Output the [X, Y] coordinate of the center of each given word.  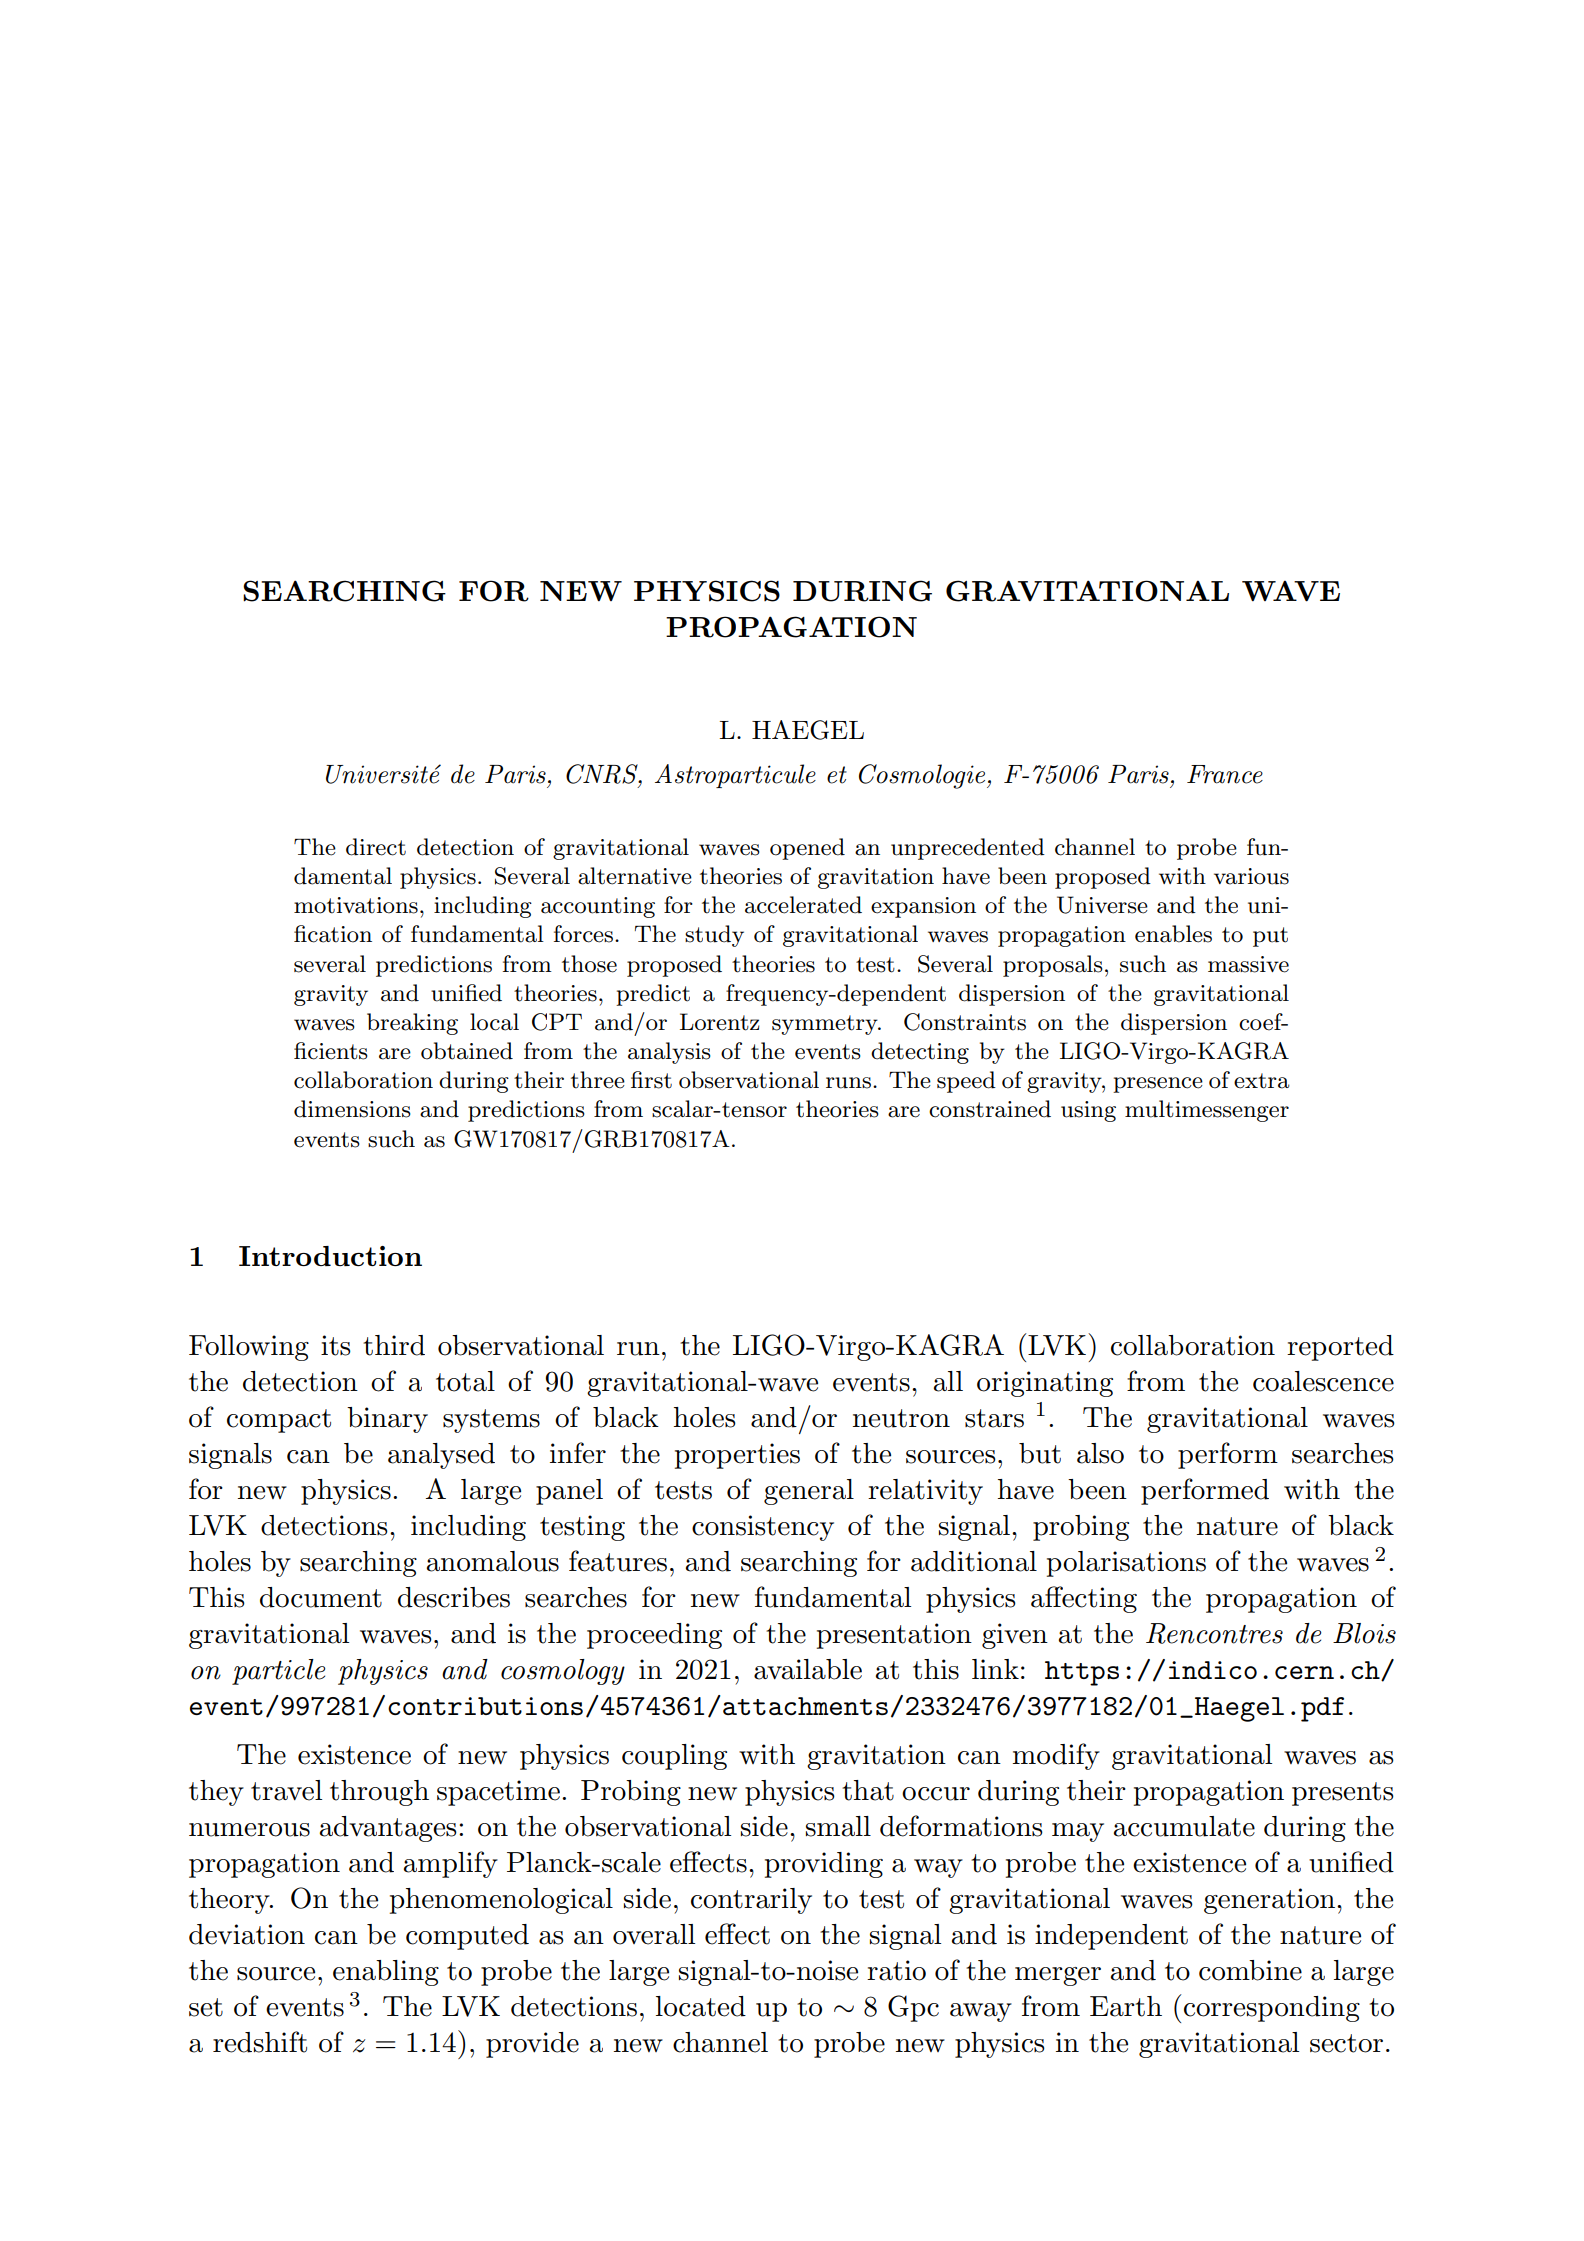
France [1225, 774]
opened [807, 849]
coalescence [1323, 1381]
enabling [386, 1973]
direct [376, 847]
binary [387, 1420]
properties [737, 1456]
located [701, 2006]
